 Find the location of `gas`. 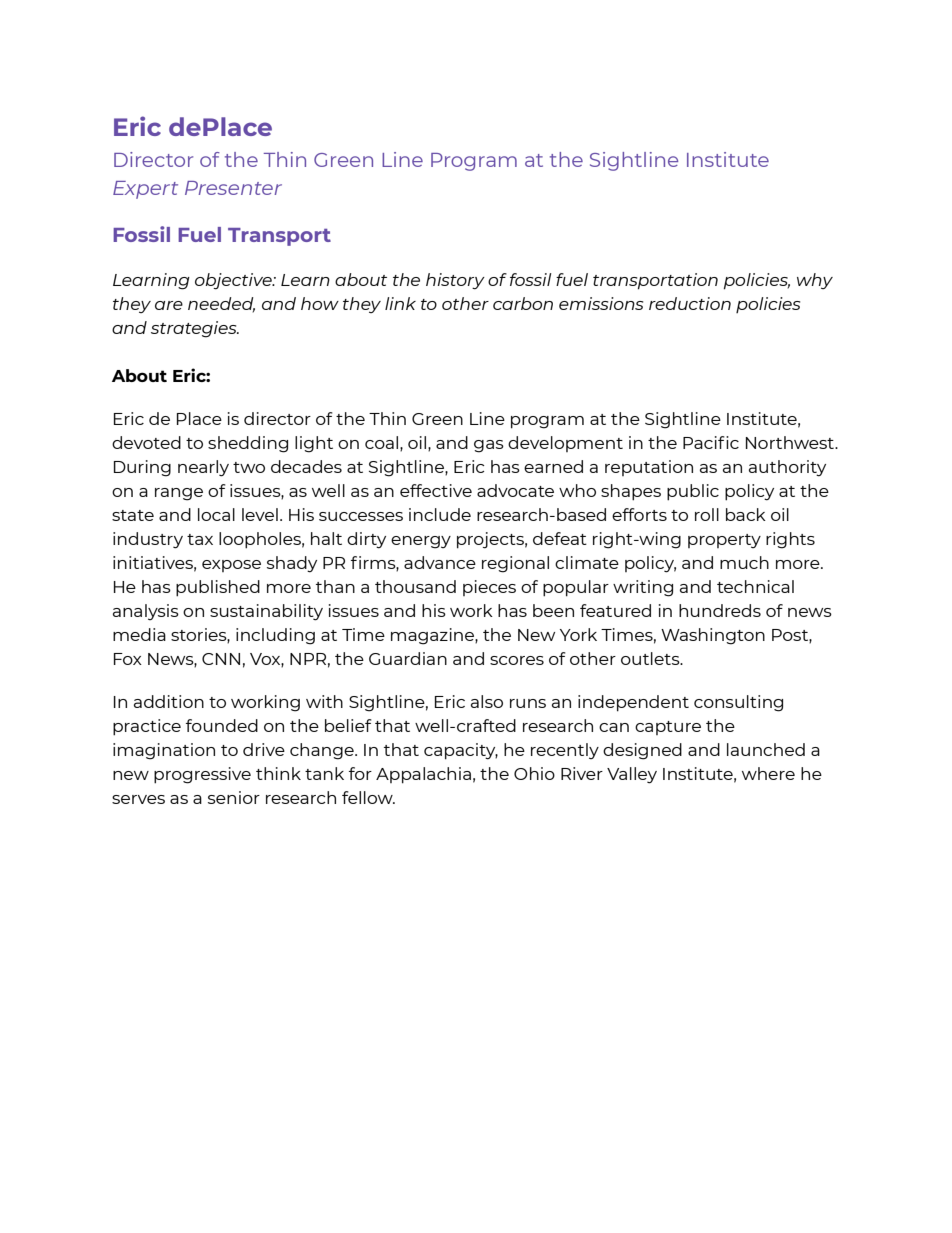

gas is located at coordinates (489, 446).
